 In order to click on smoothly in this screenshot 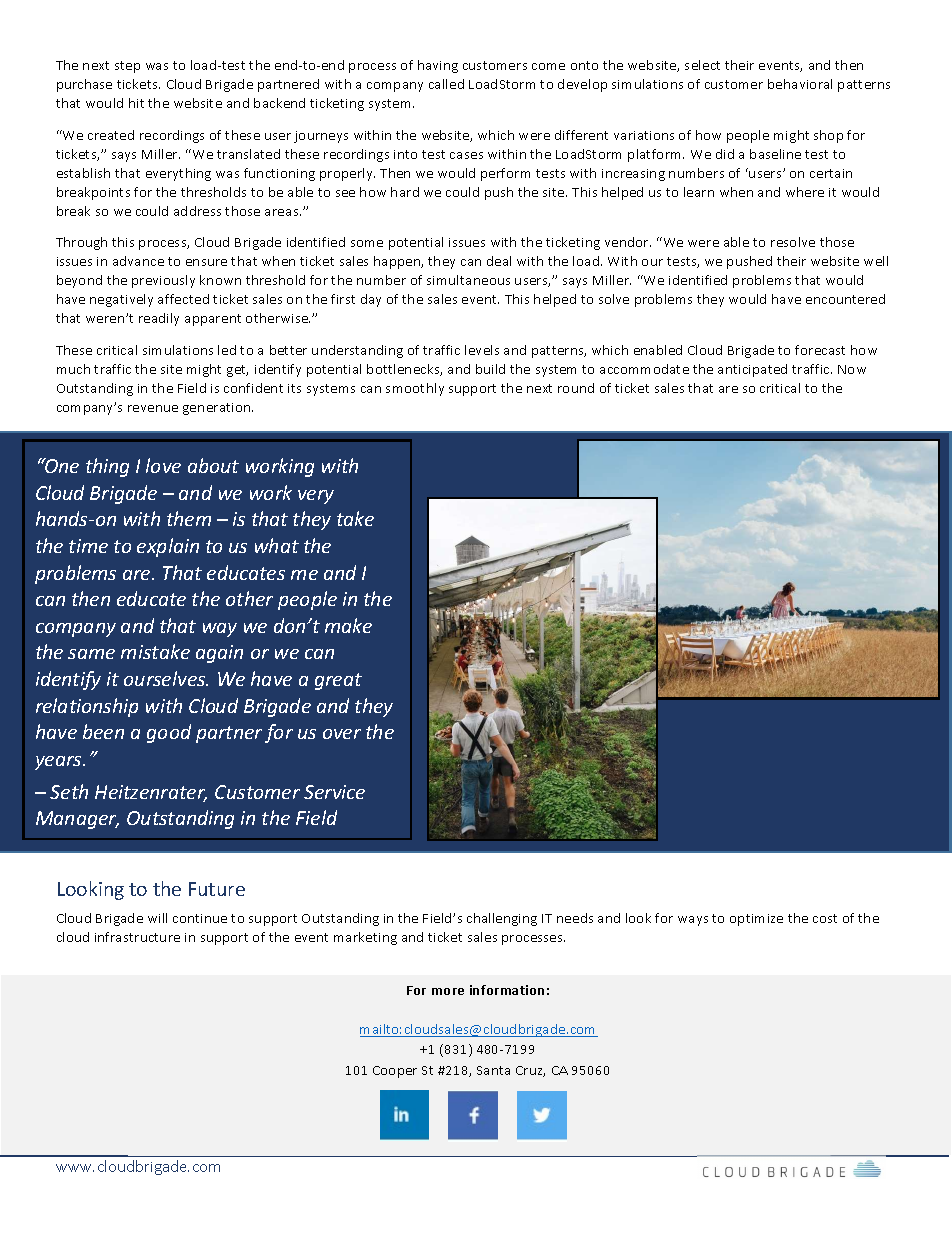, I will do `click(415, 389)`.
